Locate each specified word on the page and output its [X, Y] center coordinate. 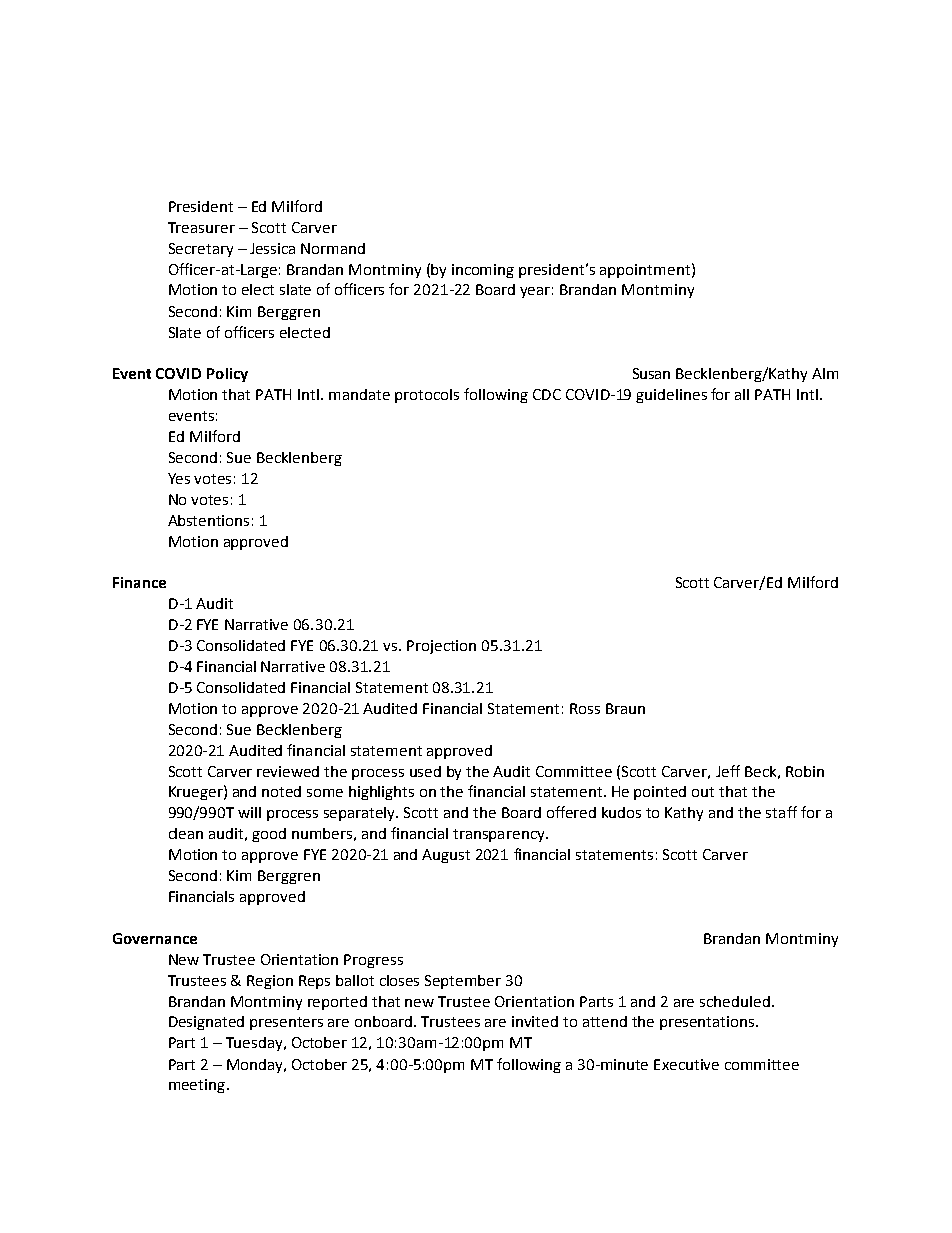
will [249, 812]
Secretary [201, 250]
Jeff [728, 771]
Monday [256, 1066]
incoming [483, 271]
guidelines [671, 396]
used [425, 771]
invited [535, 1021]
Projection [441, 647]
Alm [825, 373]
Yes [179, 478]
